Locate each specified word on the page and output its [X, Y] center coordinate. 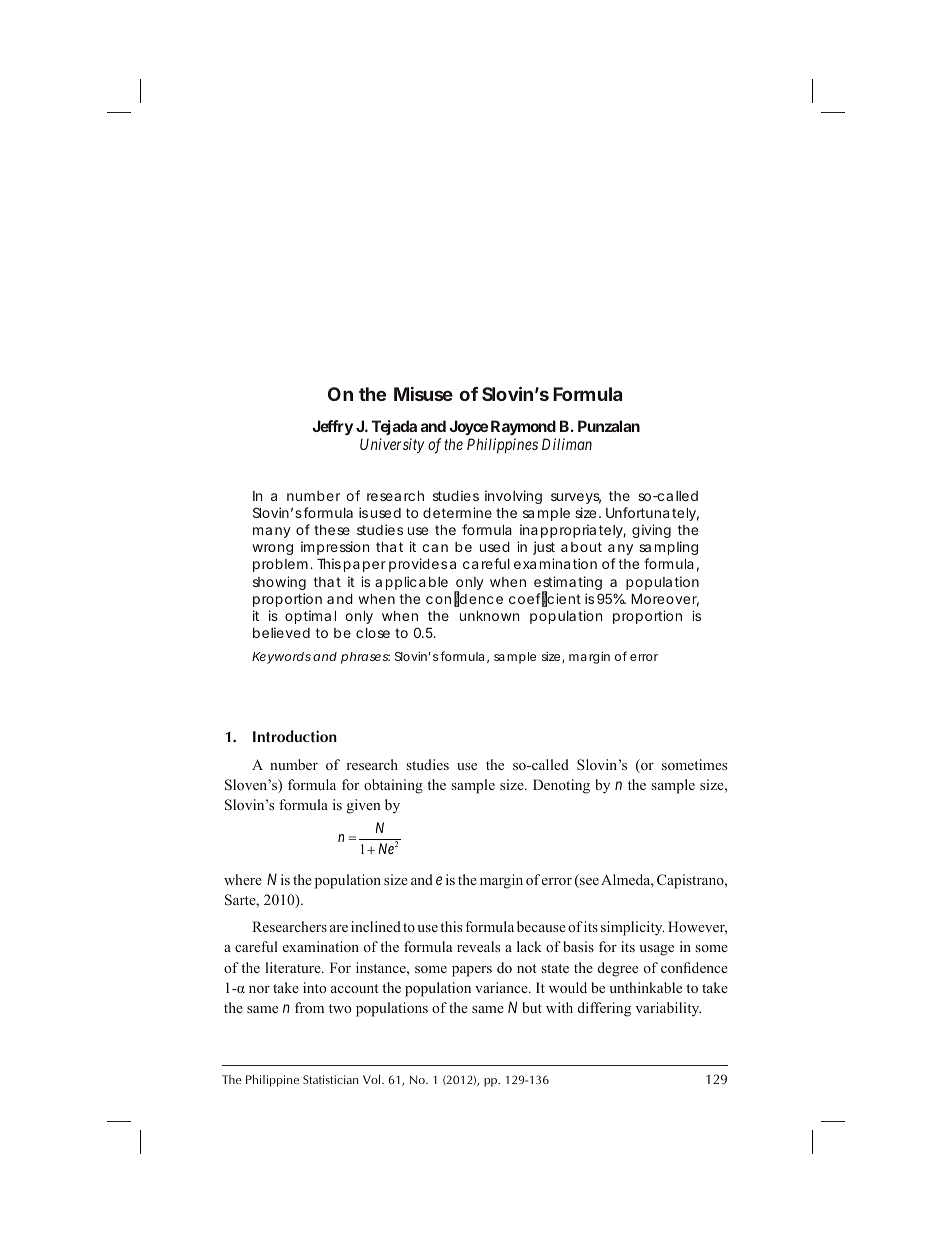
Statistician [330, 1079]
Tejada [394, 429]
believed [281, 632]
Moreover [665, 600]
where [243, 879]
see [588, 883]
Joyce [468, 429]
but [532, 1007]
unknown [489, 616]
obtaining [393, 786]
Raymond [523, 429]
